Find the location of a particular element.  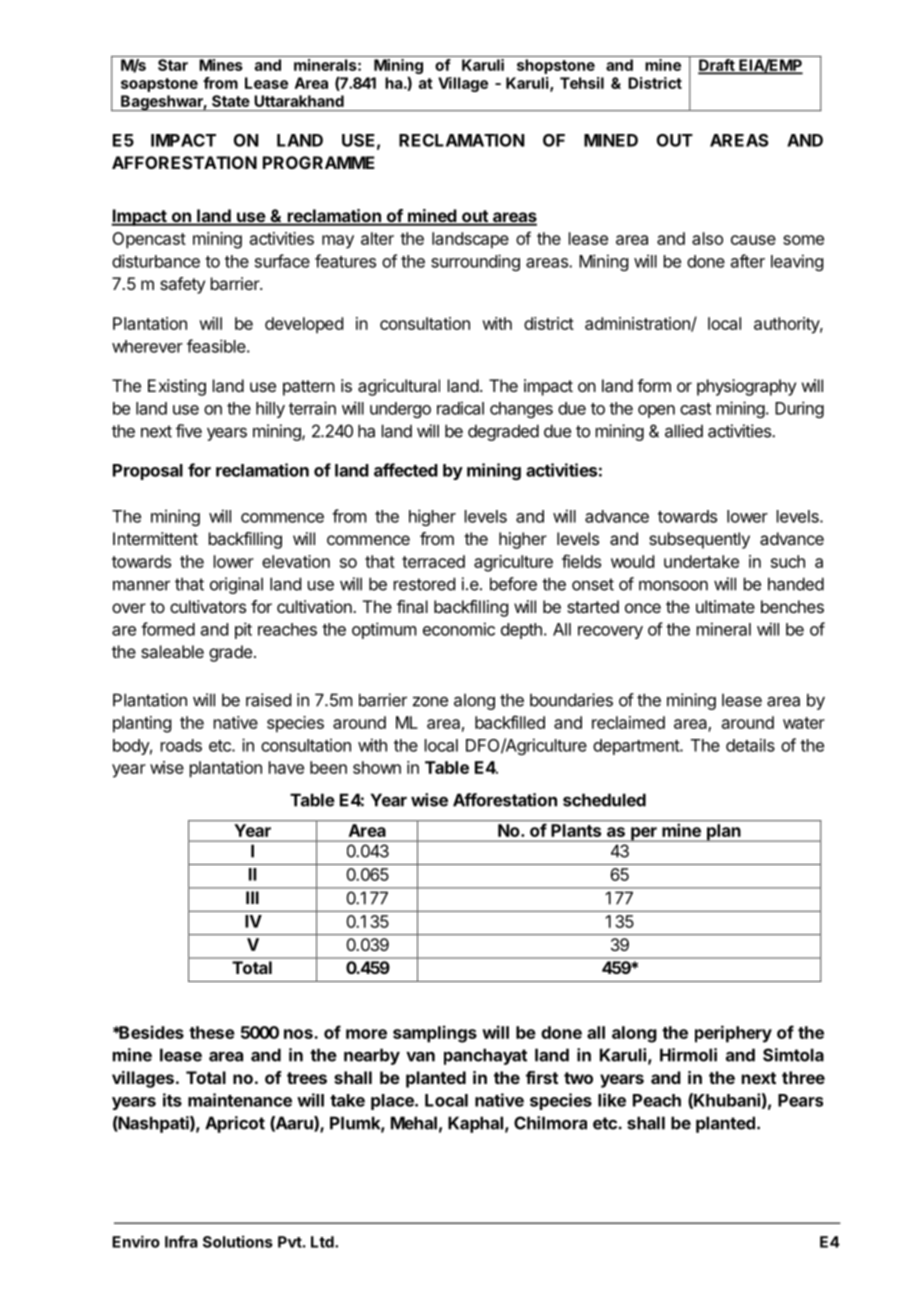

economic is located at coordinates (459, 629).
